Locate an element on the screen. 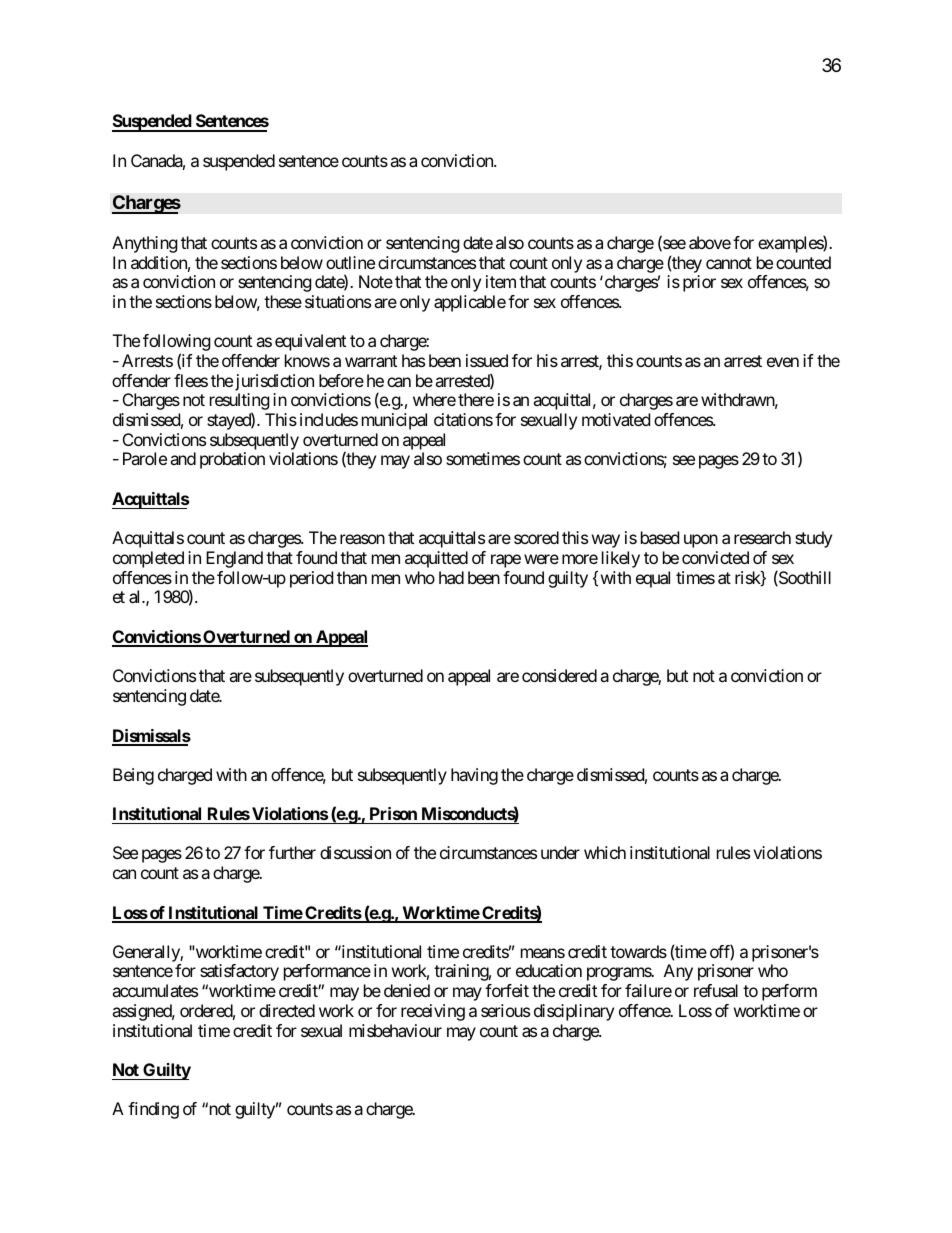 The height and width of the screenshot is (1233, 952). finding is located at coordinates (153, 1110).
